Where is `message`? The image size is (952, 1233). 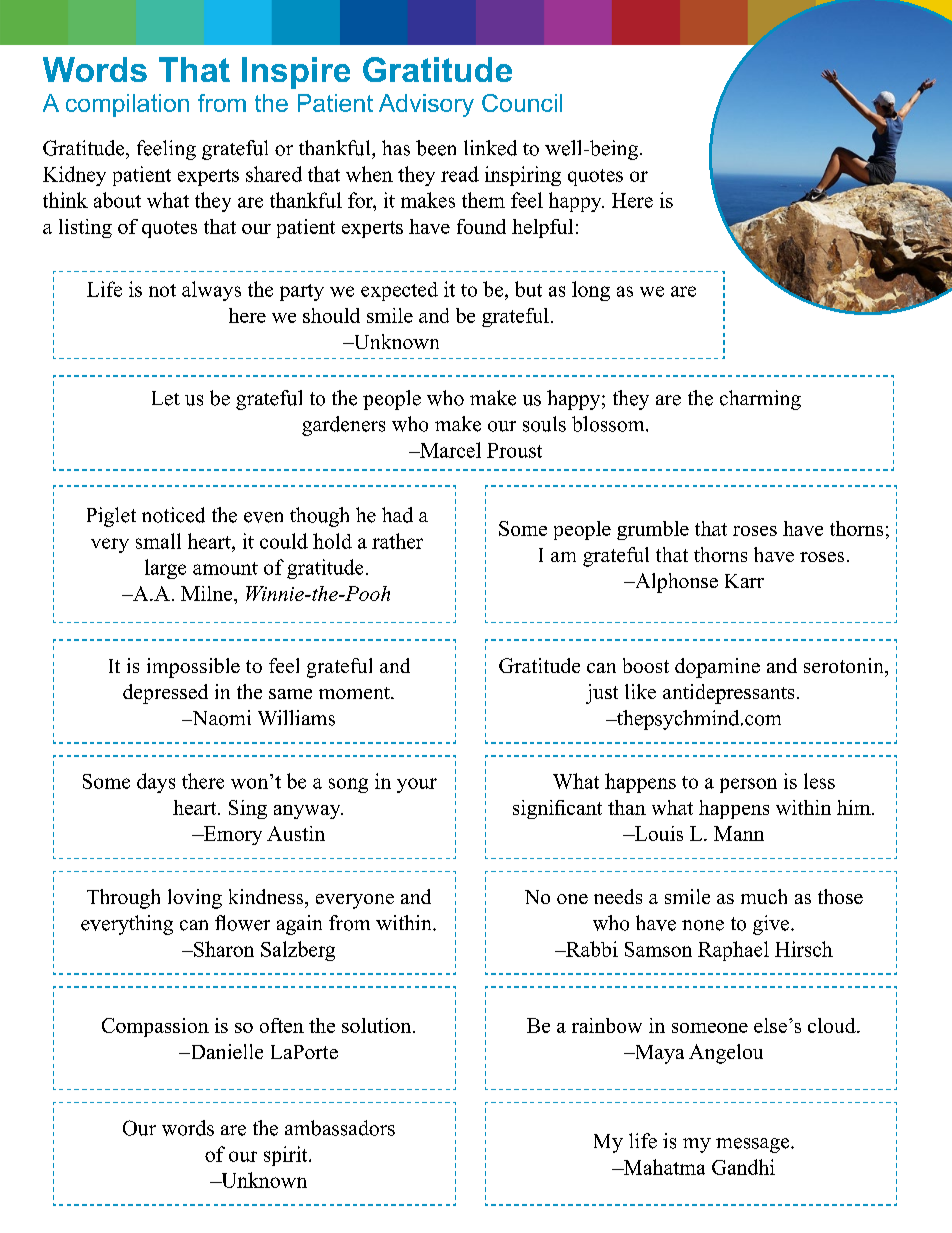 message is located at coordinates (754, 1145).
